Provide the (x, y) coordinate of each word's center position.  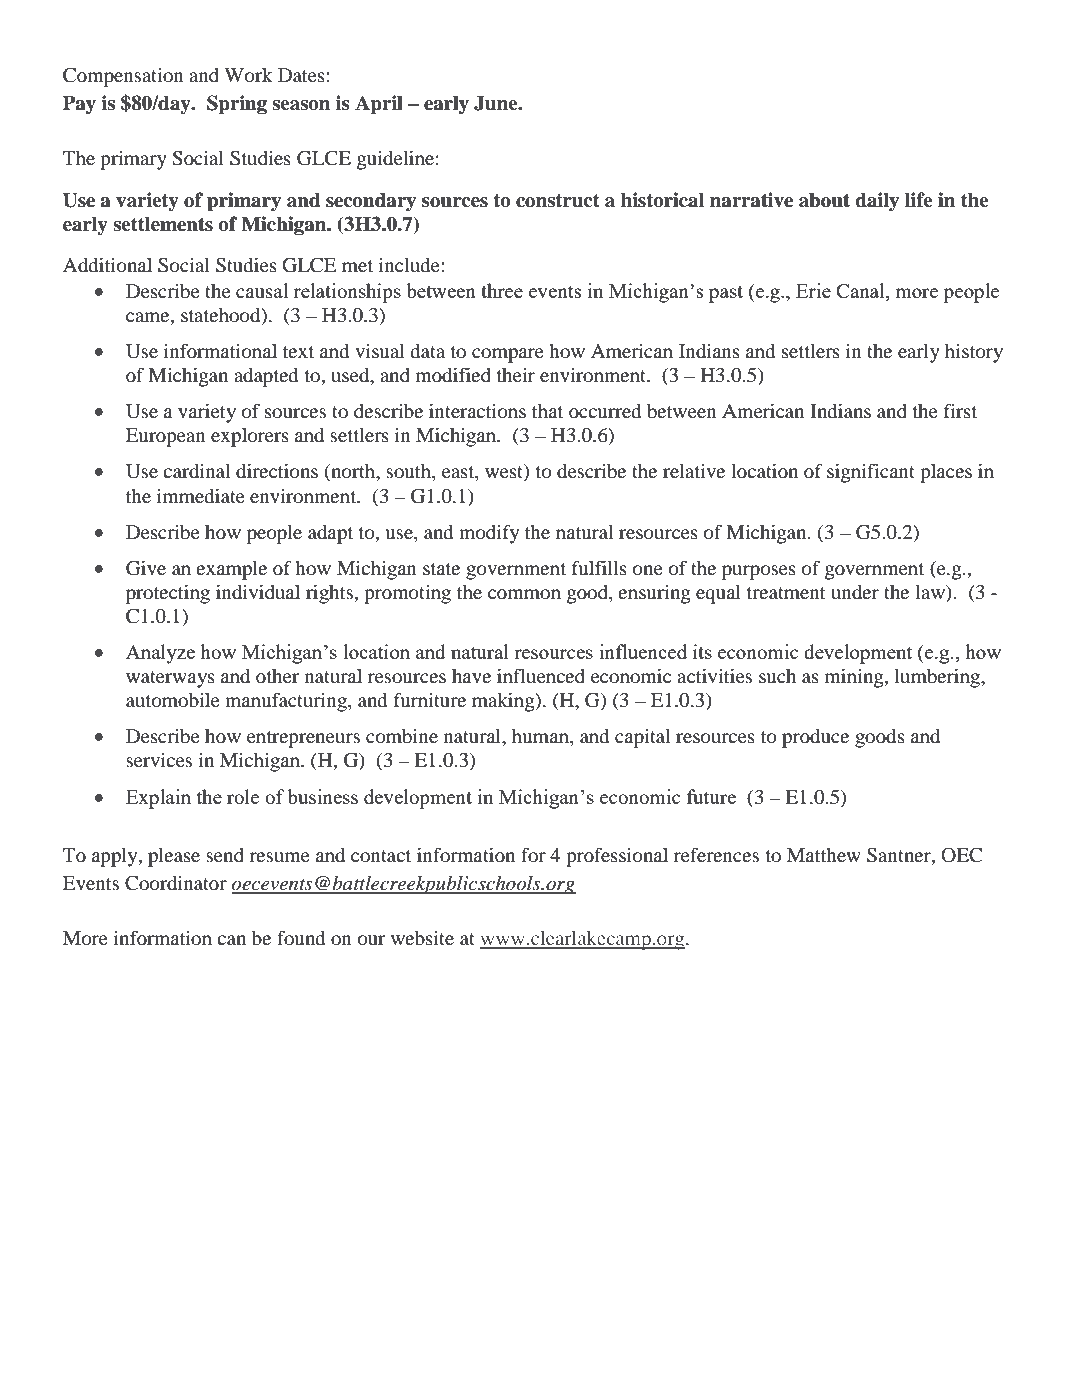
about (824, 200)
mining (855, 678)
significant (871, 473)
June (497, 103)
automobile (173, 700)
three (502, 290)
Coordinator (176, 883)
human (541, 737)
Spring (237, 105)
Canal (861, 292)
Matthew (824, 855)
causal (262, 290)
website (422, 938)
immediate (201, 495)
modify (489, 534)
